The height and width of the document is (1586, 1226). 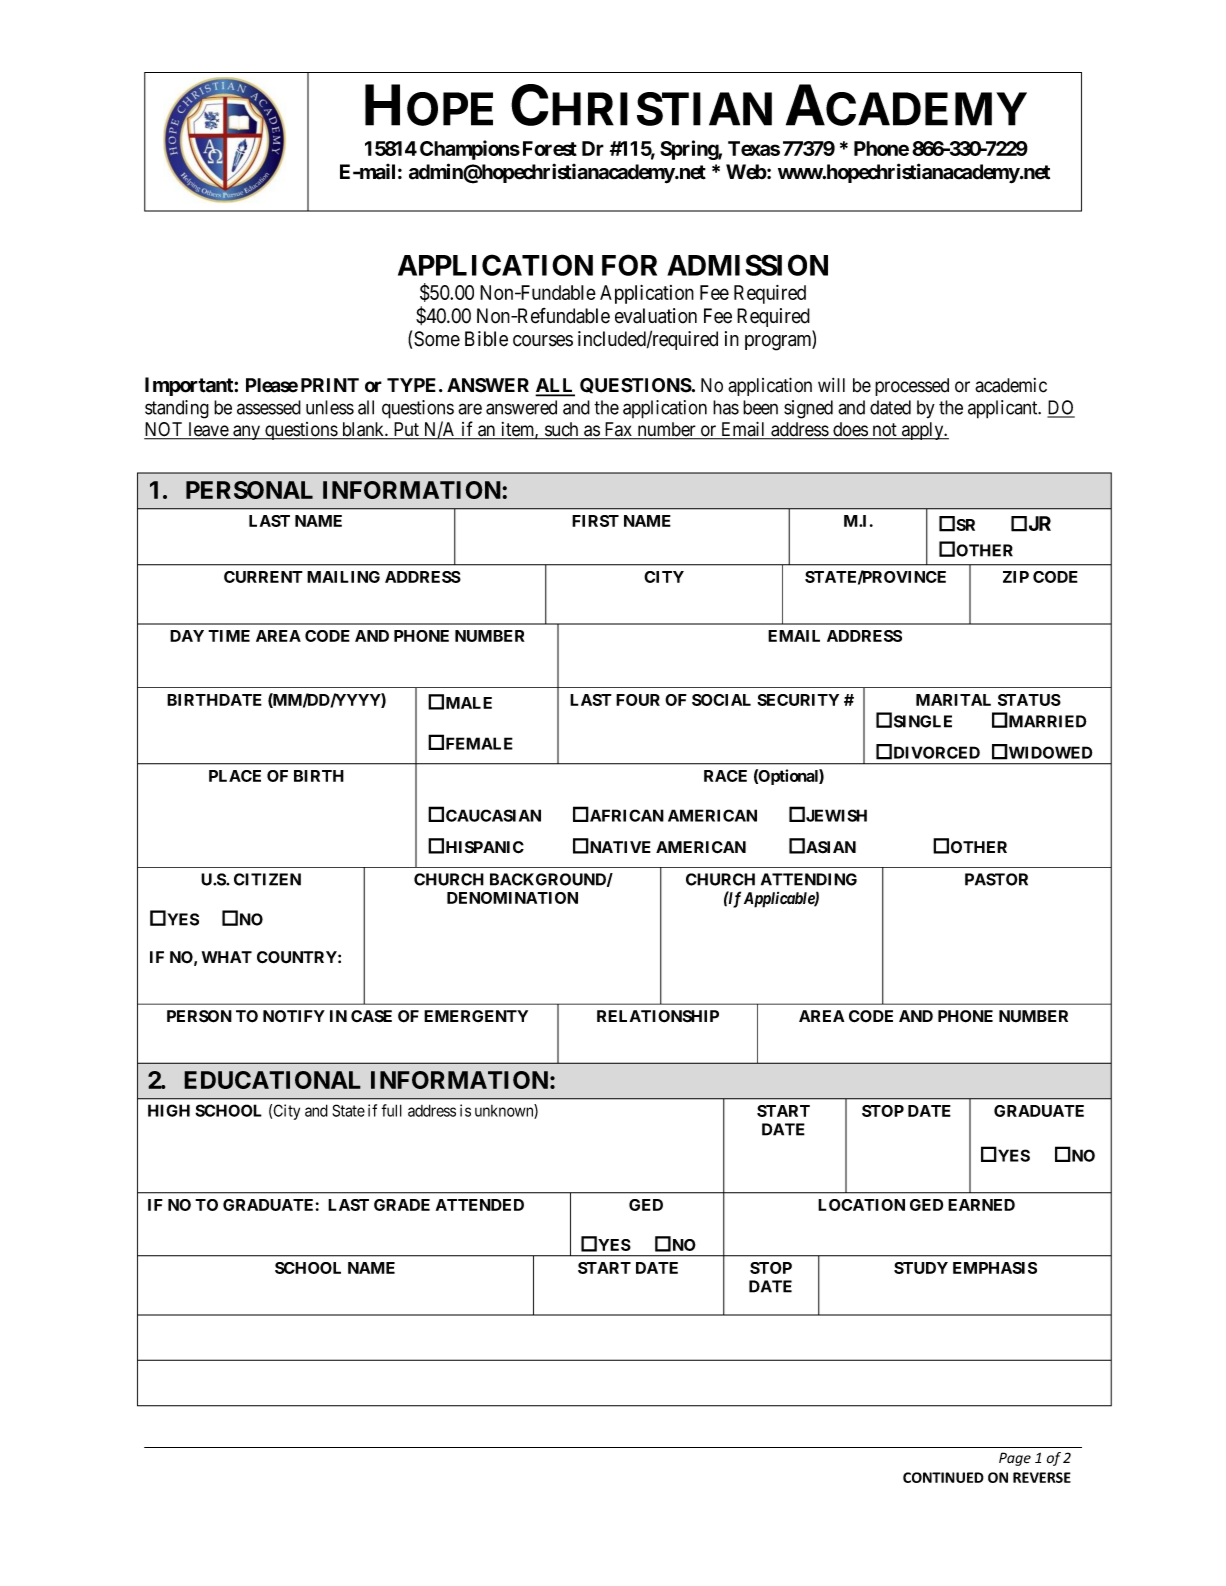 I want to click on TIME, so click(x=229, y=636).
